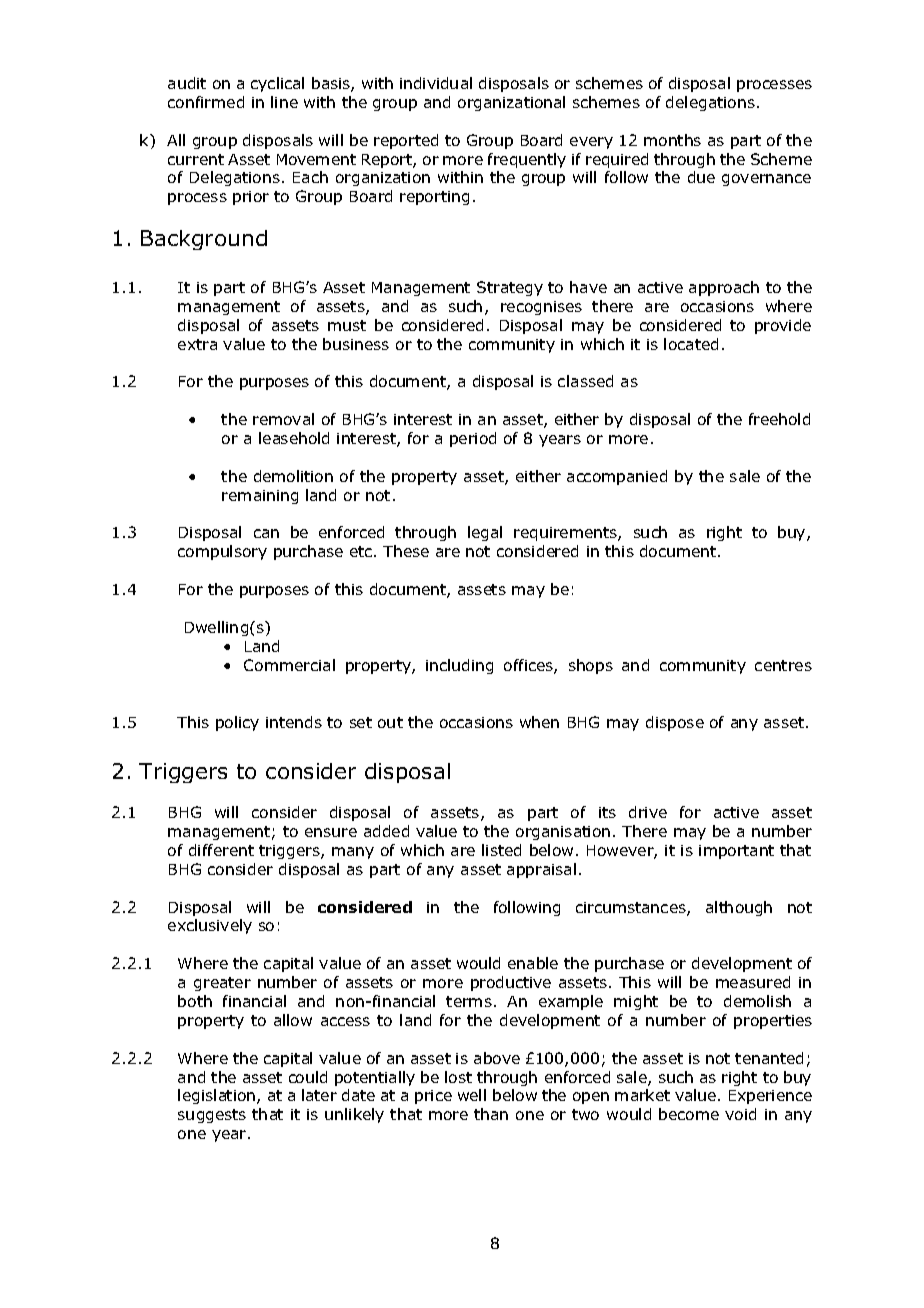 The height and width of the image is (1308, 924). What do you see at coordinates (672, 140) in the image?
I see `months` at bounding box center [672, 140].
